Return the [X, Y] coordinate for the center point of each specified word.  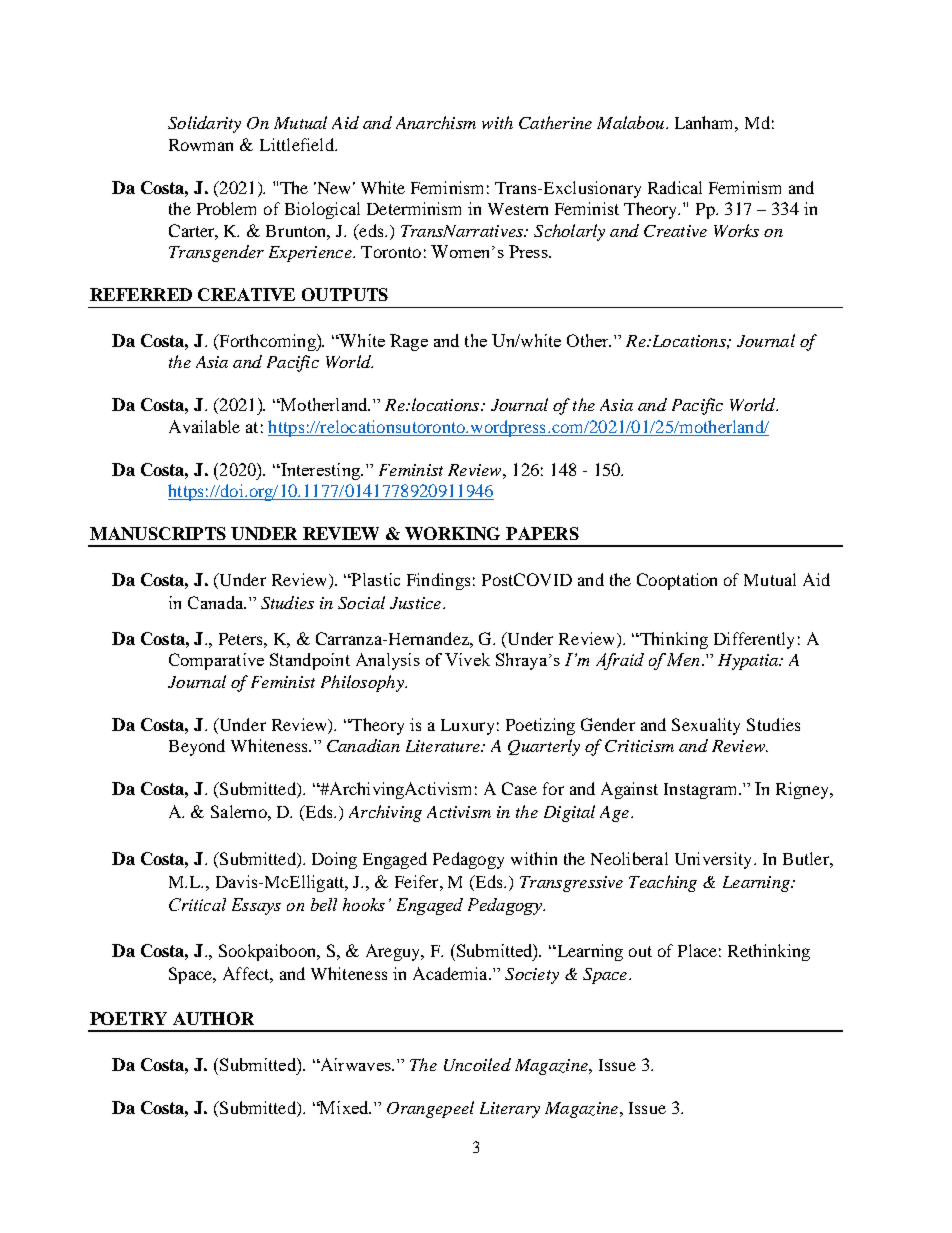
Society [532, 976]
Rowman [201, 145]
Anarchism [436, 122]
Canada [217, 602]
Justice [417, 603]
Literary [510, 1110]
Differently [754, 640]
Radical [675, 187]
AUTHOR [213, 1018]
